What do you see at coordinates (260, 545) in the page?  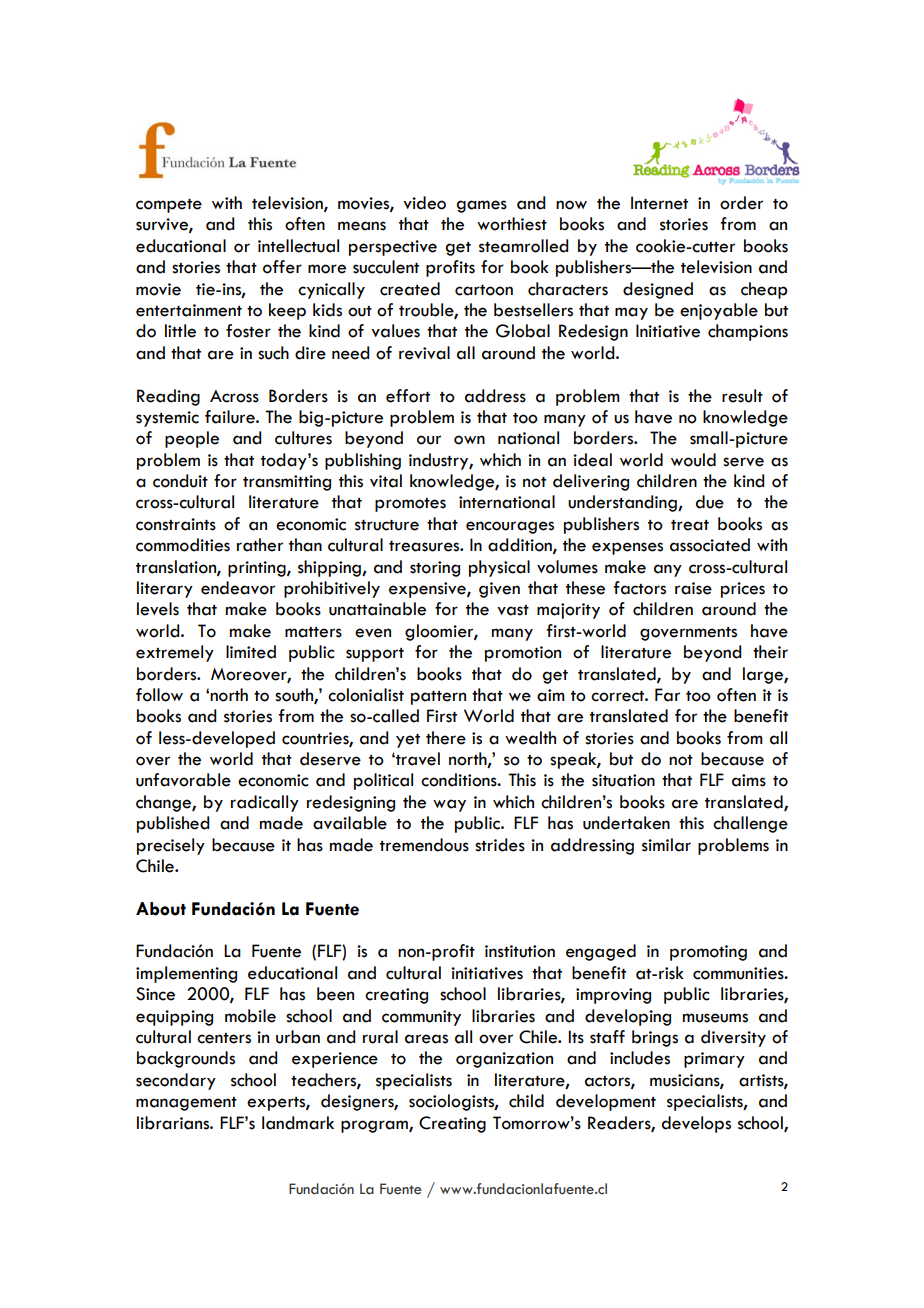 I see `rather` at bounding box center [260, 545].
